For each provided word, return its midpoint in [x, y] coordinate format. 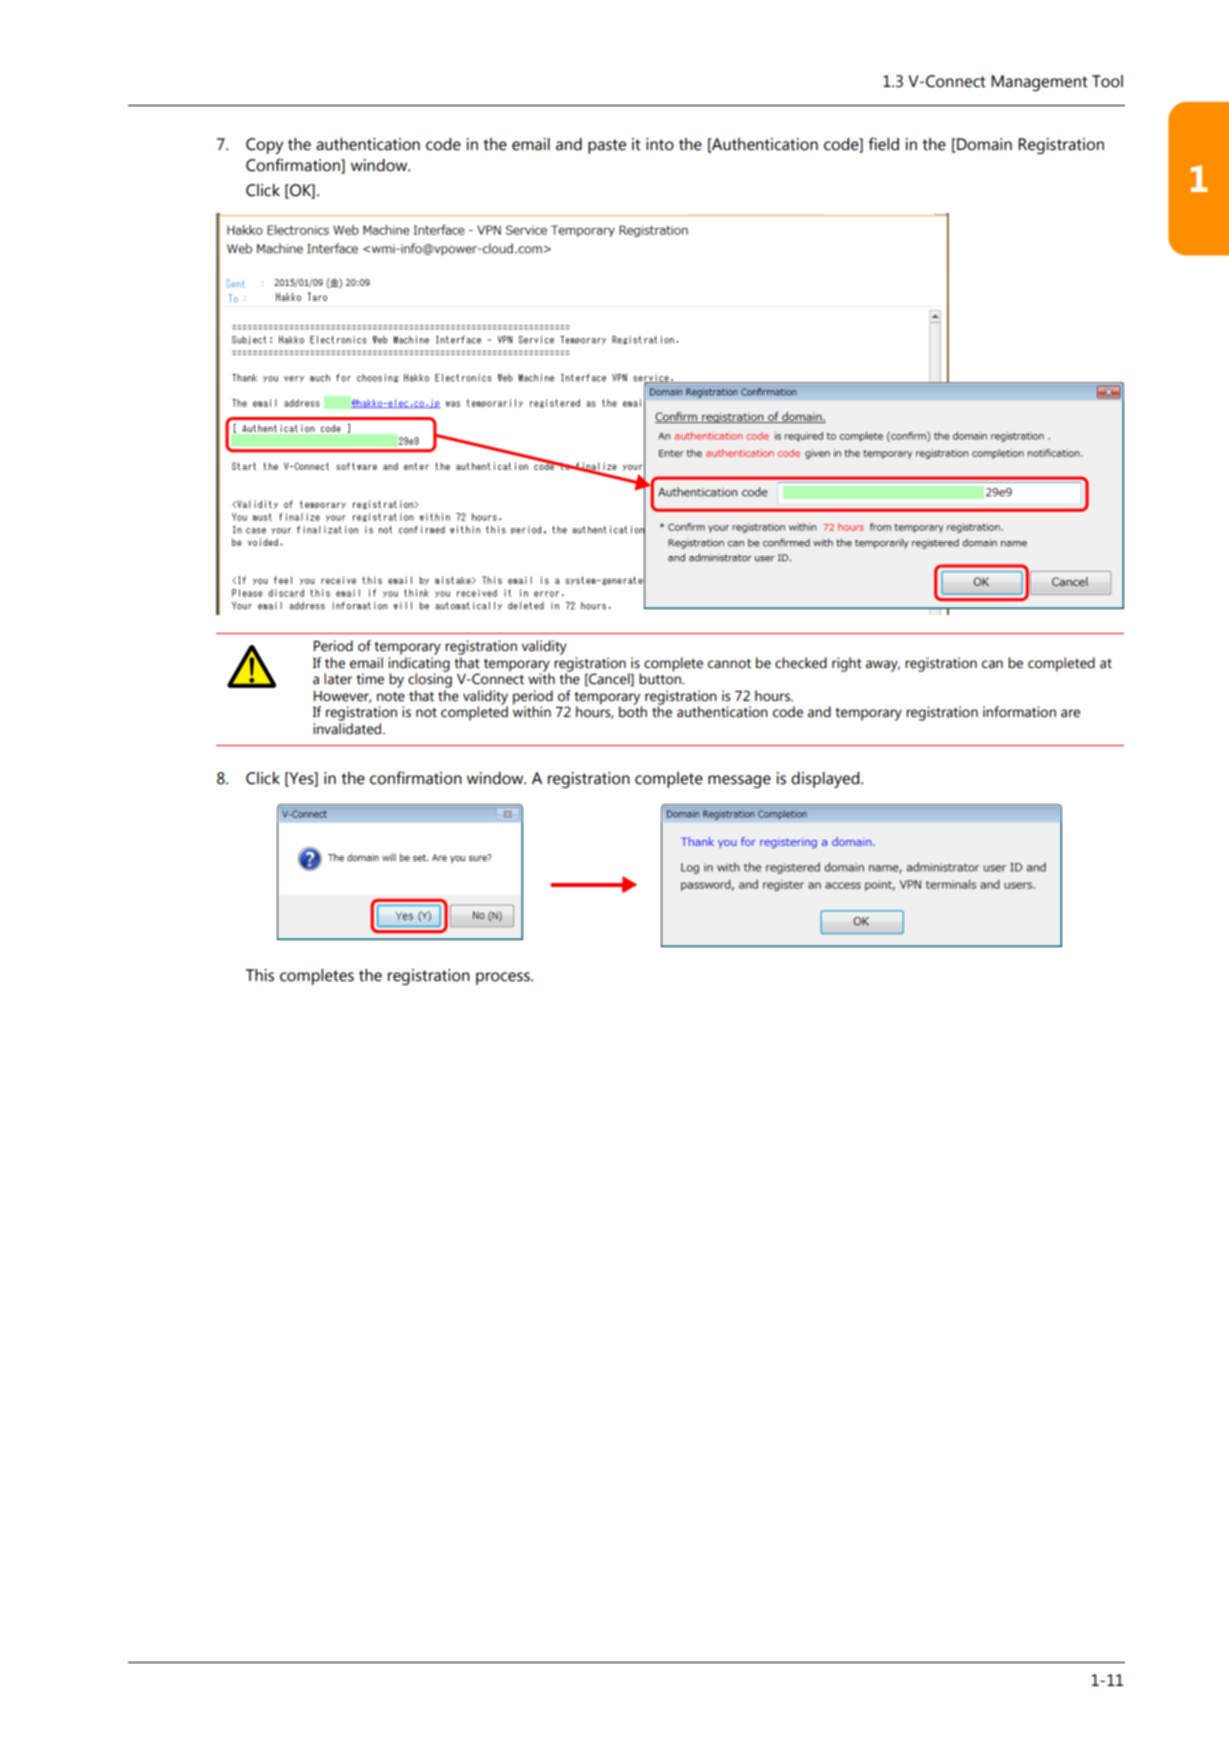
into [660, 144]
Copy [264, 146]
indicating [419, 665]
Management [1039, 83]
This [260, 975]
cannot [729, 664]
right [847, 664]
